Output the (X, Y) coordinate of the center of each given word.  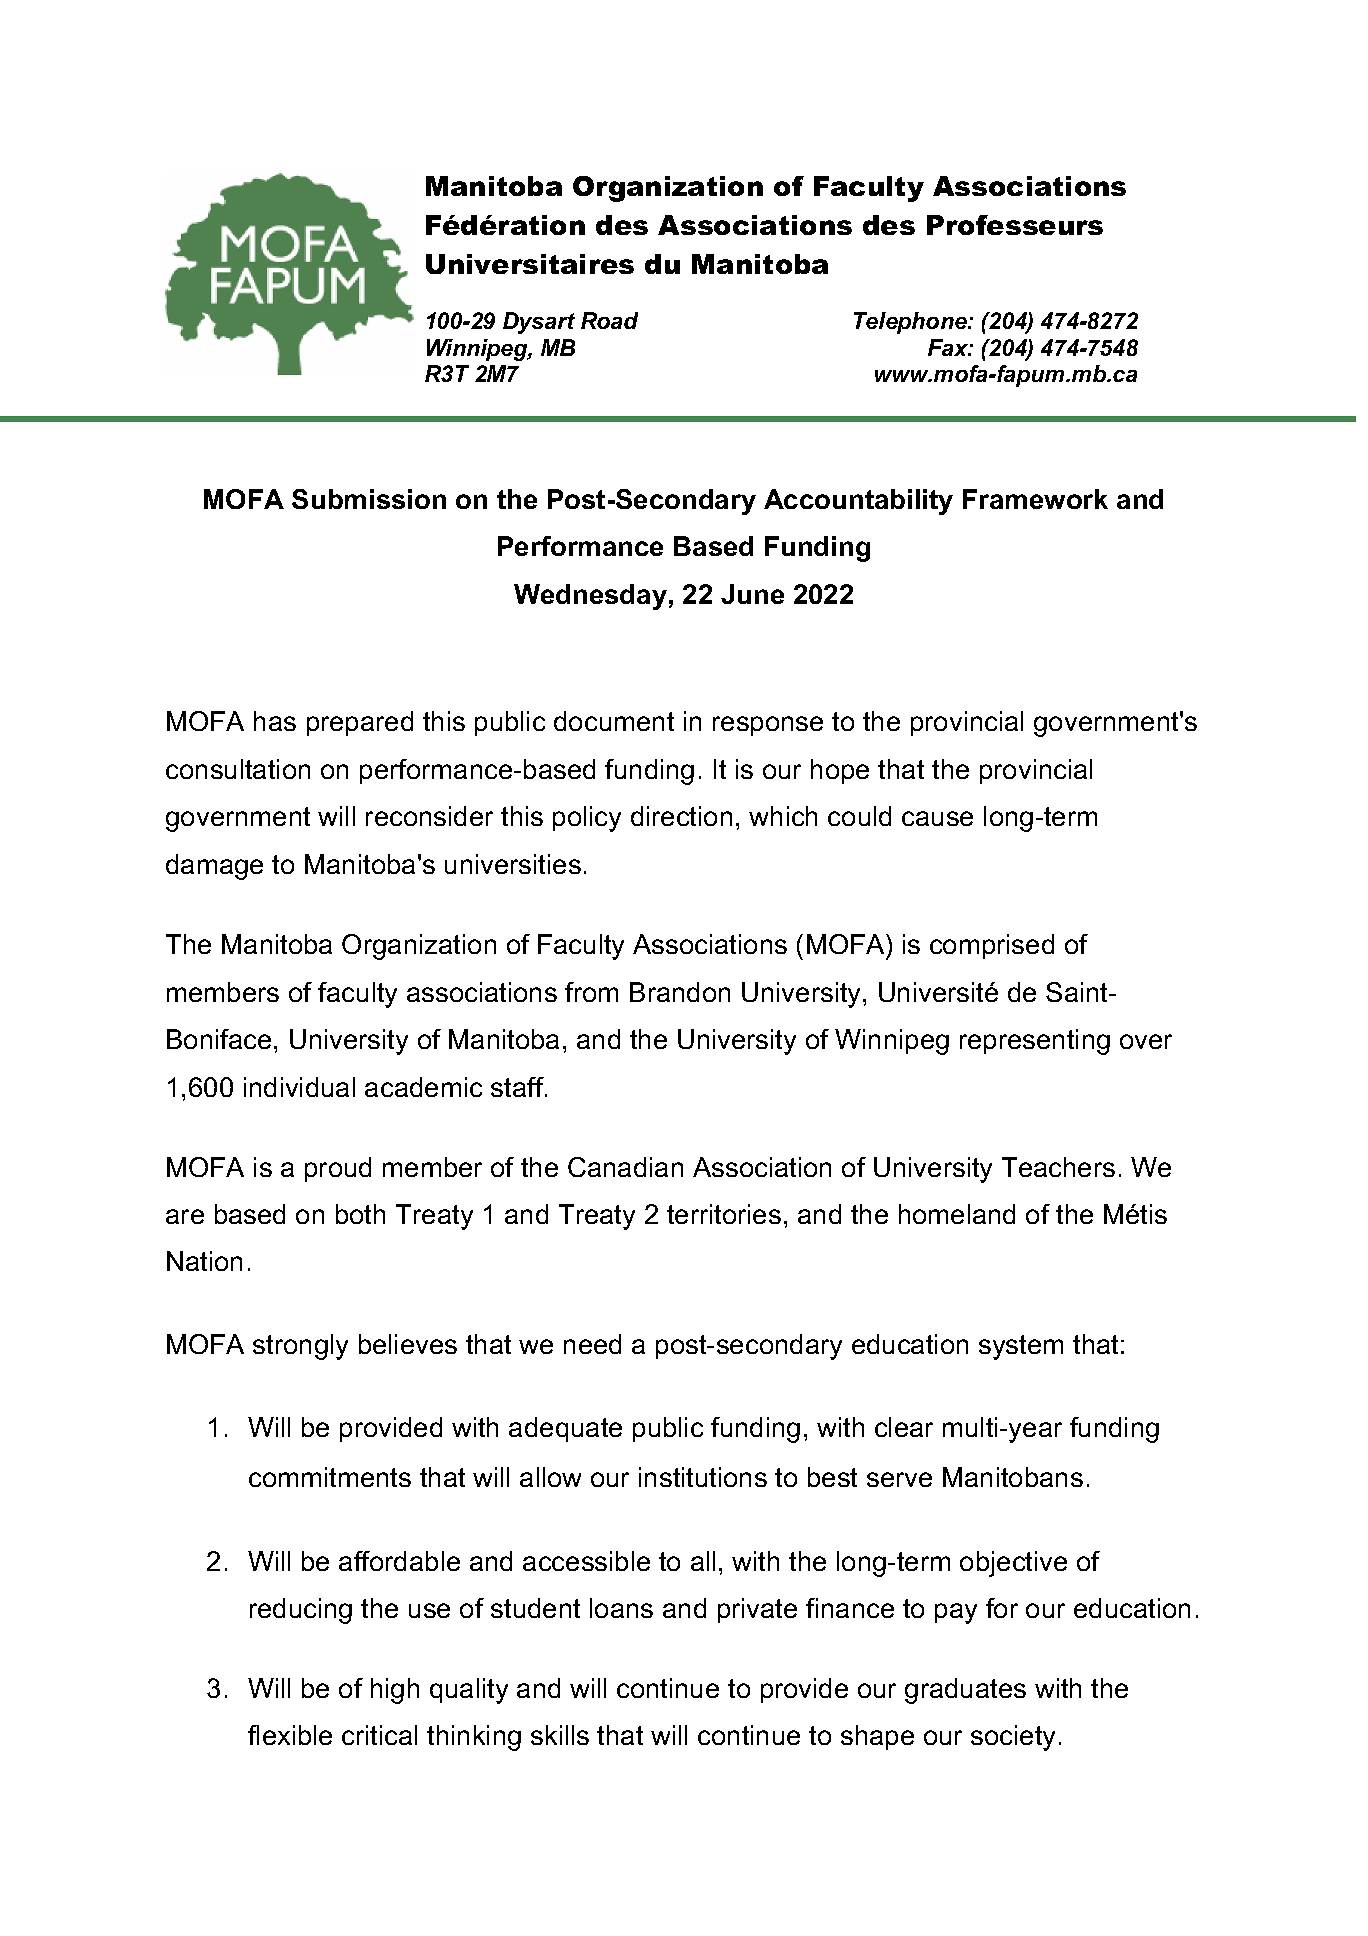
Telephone (911, 323)
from (591, 992)
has (275, 721)
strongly (300, 1347)
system (1021, 1347)
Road (609, 320)
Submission (369, 499)
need (592, 1344)
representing (1035, 1042)
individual (299, 1087)
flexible (290, 1735)
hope (840, 771)
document (614, 721)
